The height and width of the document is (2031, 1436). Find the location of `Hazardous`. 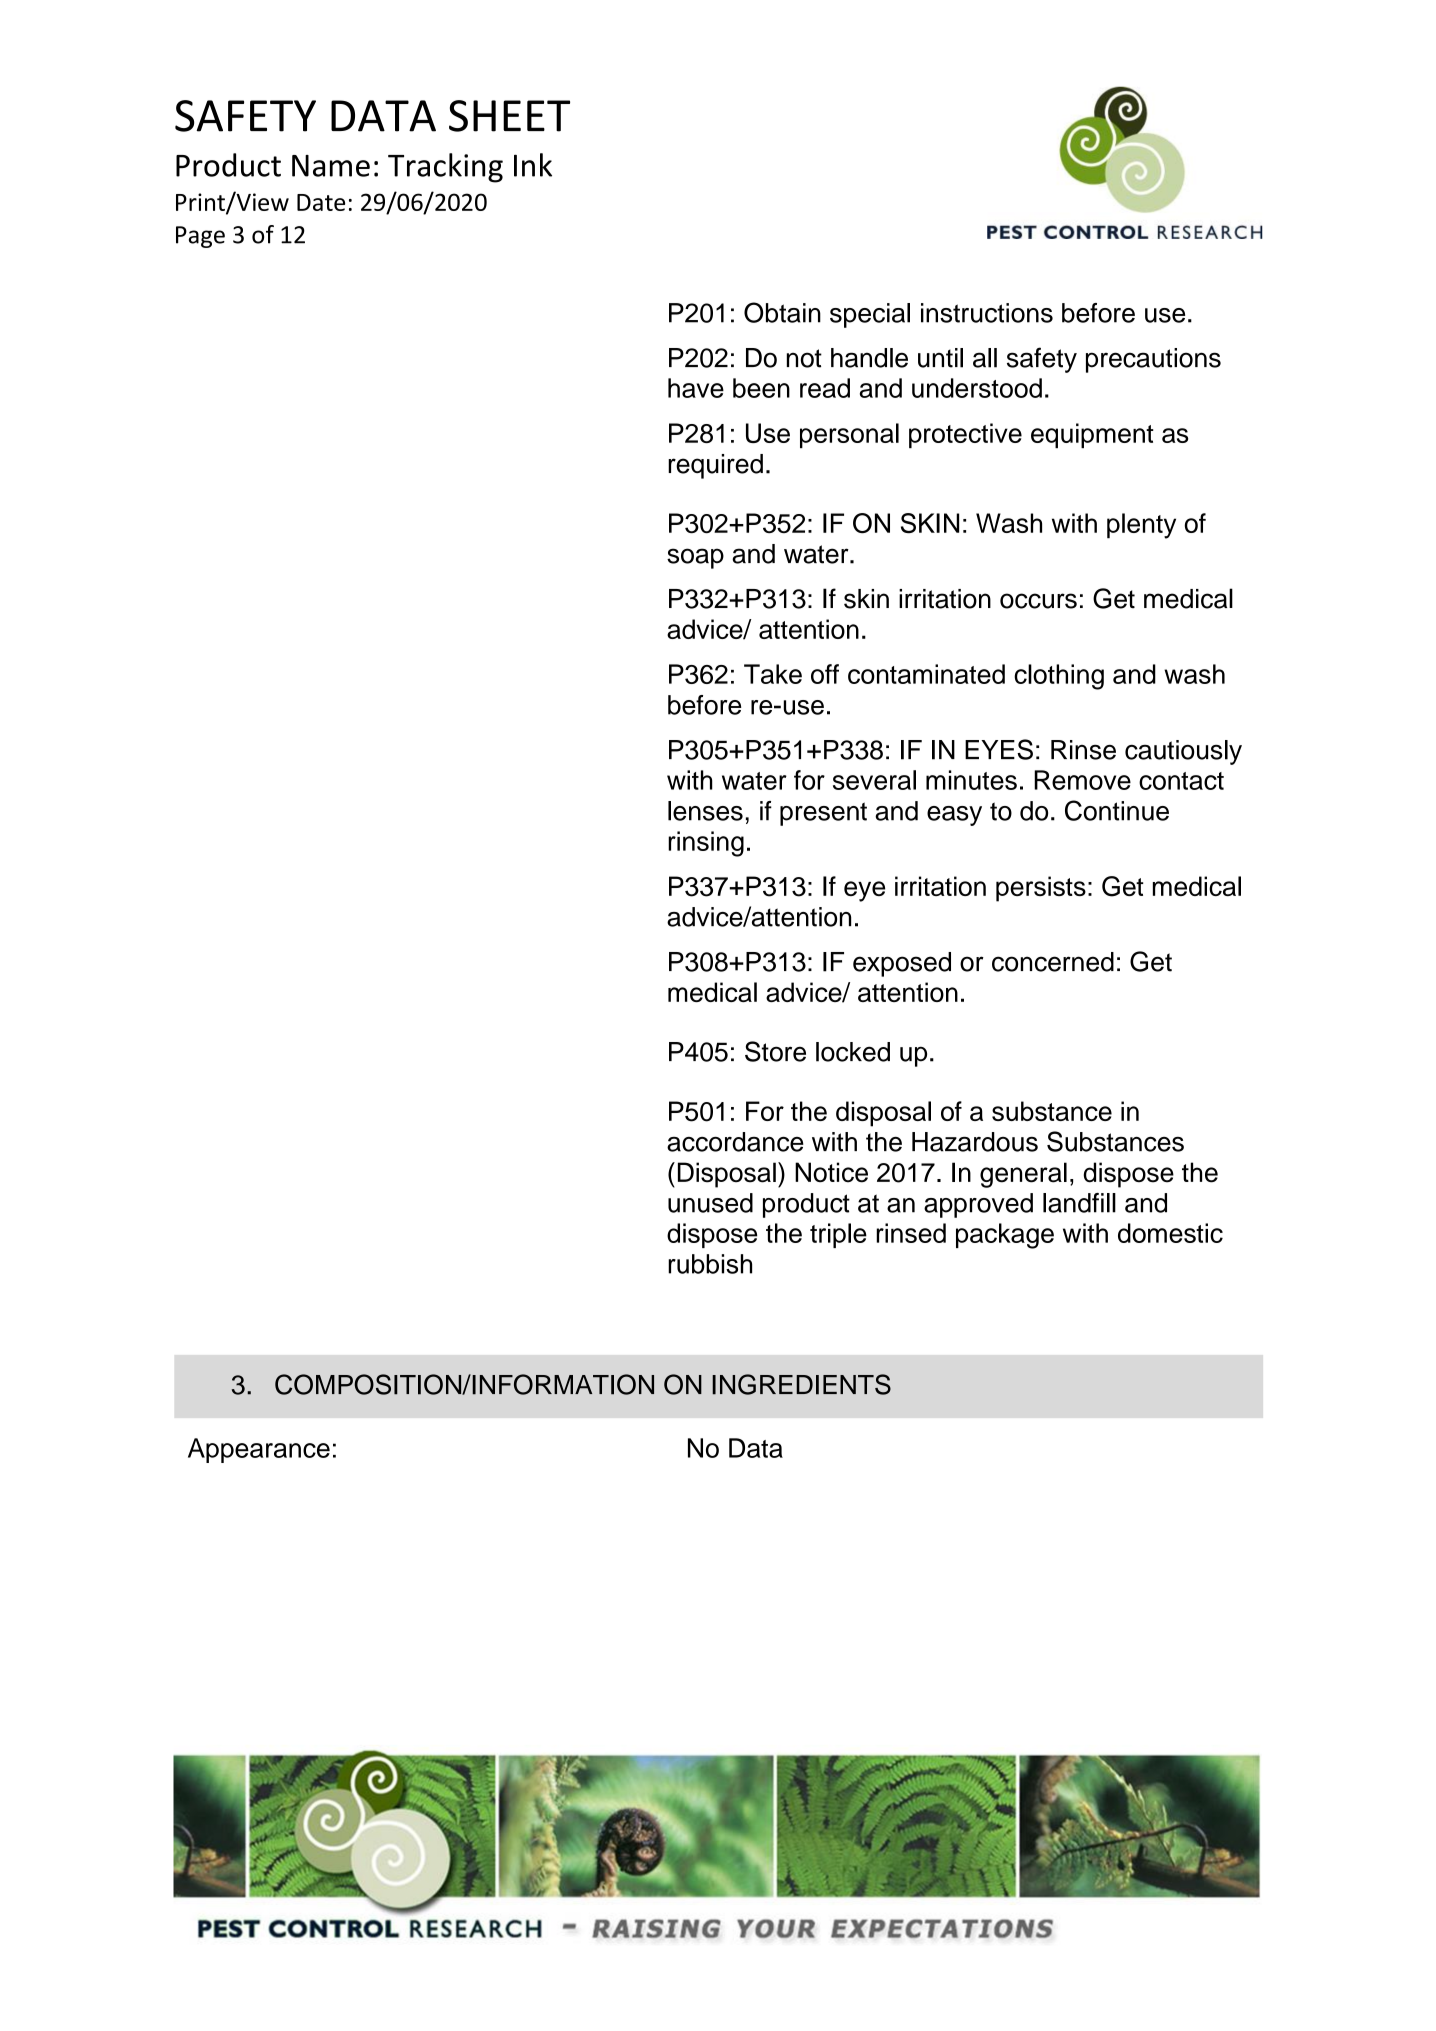

Hazardous is located at coordinates (975, 1142).
